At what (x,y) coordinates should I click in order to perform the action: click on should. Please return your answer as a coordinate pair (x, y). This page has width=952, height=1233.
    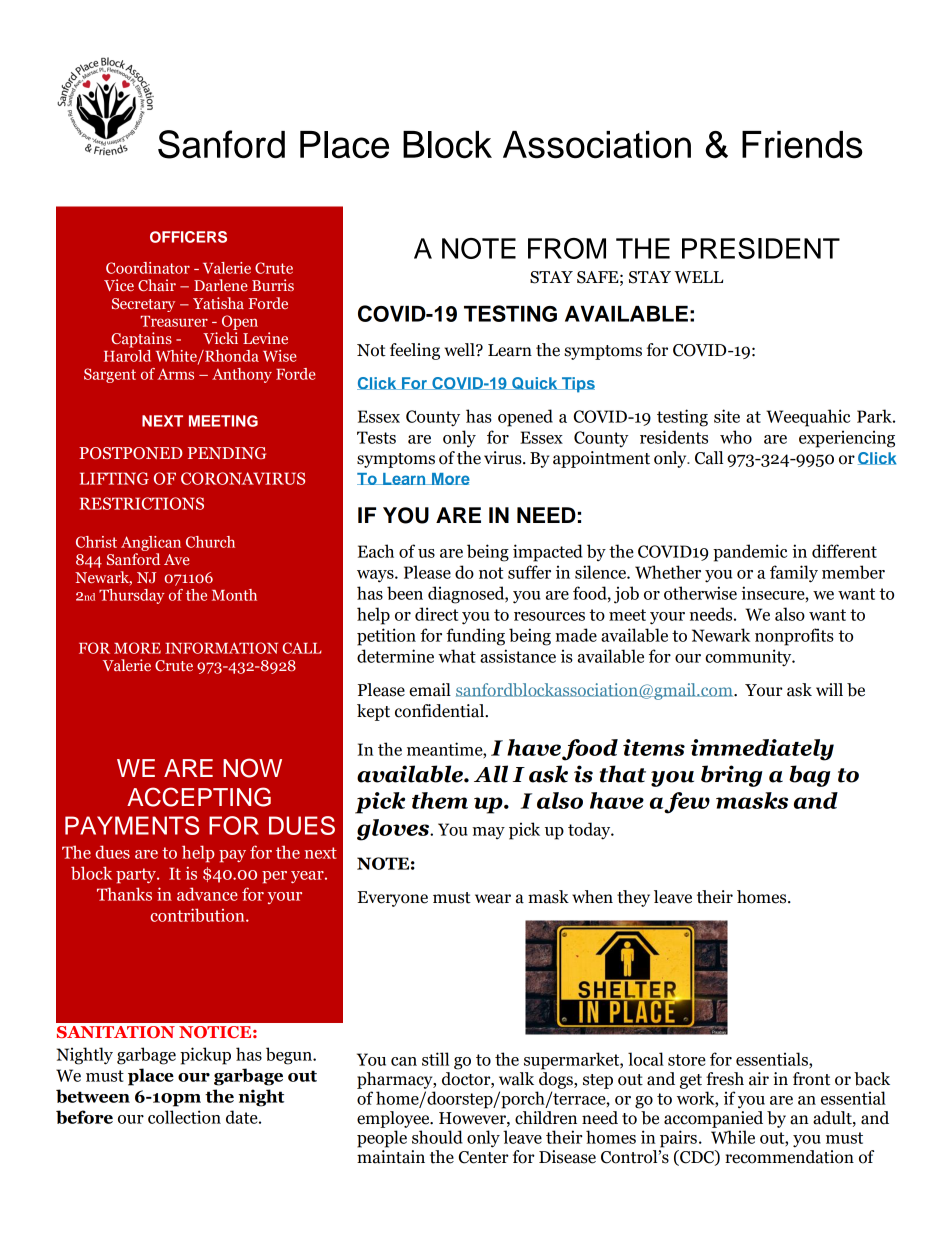
    Looking at the image, I should click on (437, 1137).
